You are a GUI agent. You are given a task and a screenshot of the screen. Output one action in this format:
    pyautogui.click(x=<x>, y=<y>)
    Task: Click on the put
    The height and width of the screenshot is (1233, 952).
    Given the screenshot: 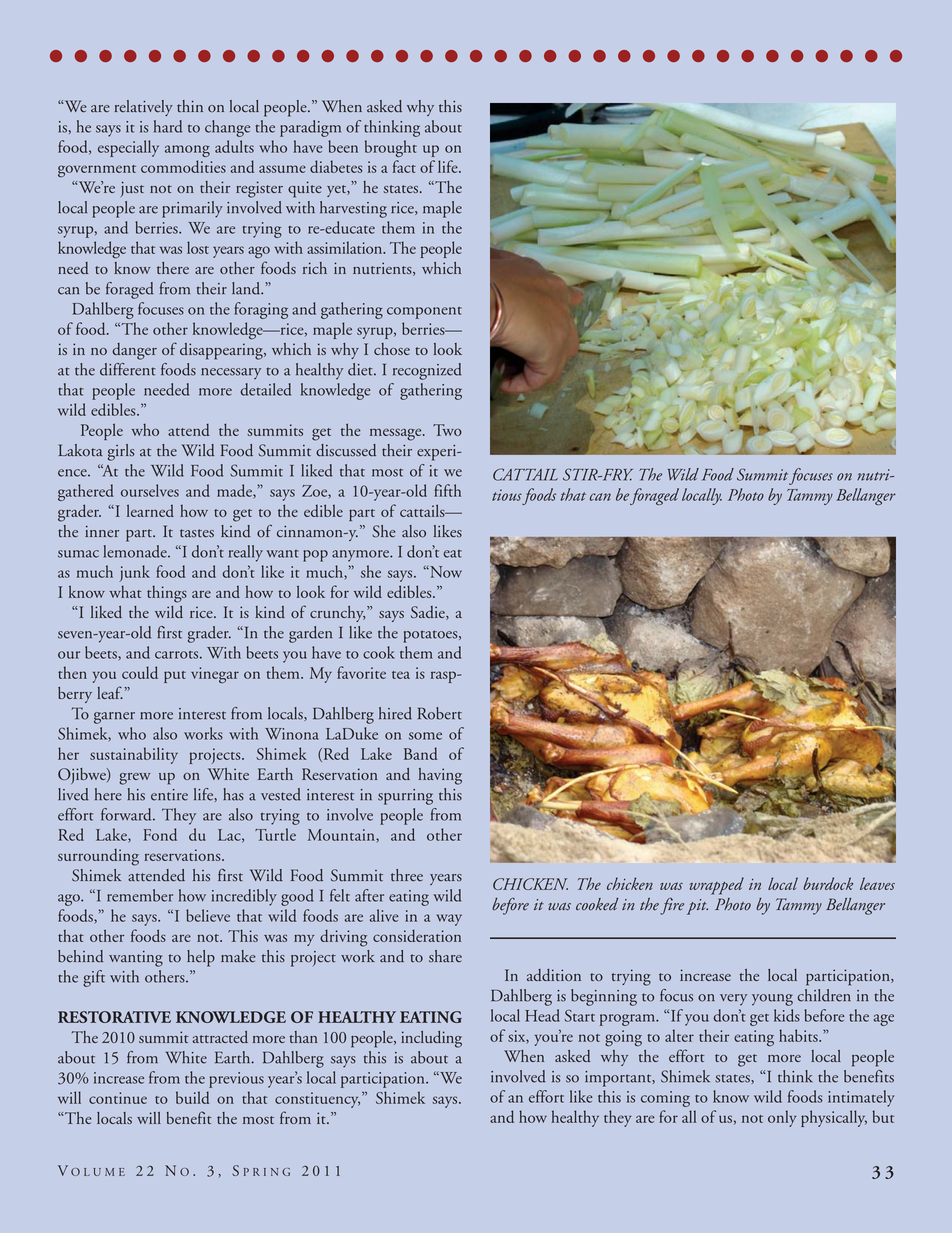 What is the action you would take?
    pyautogui.click(x=175, y=677)
